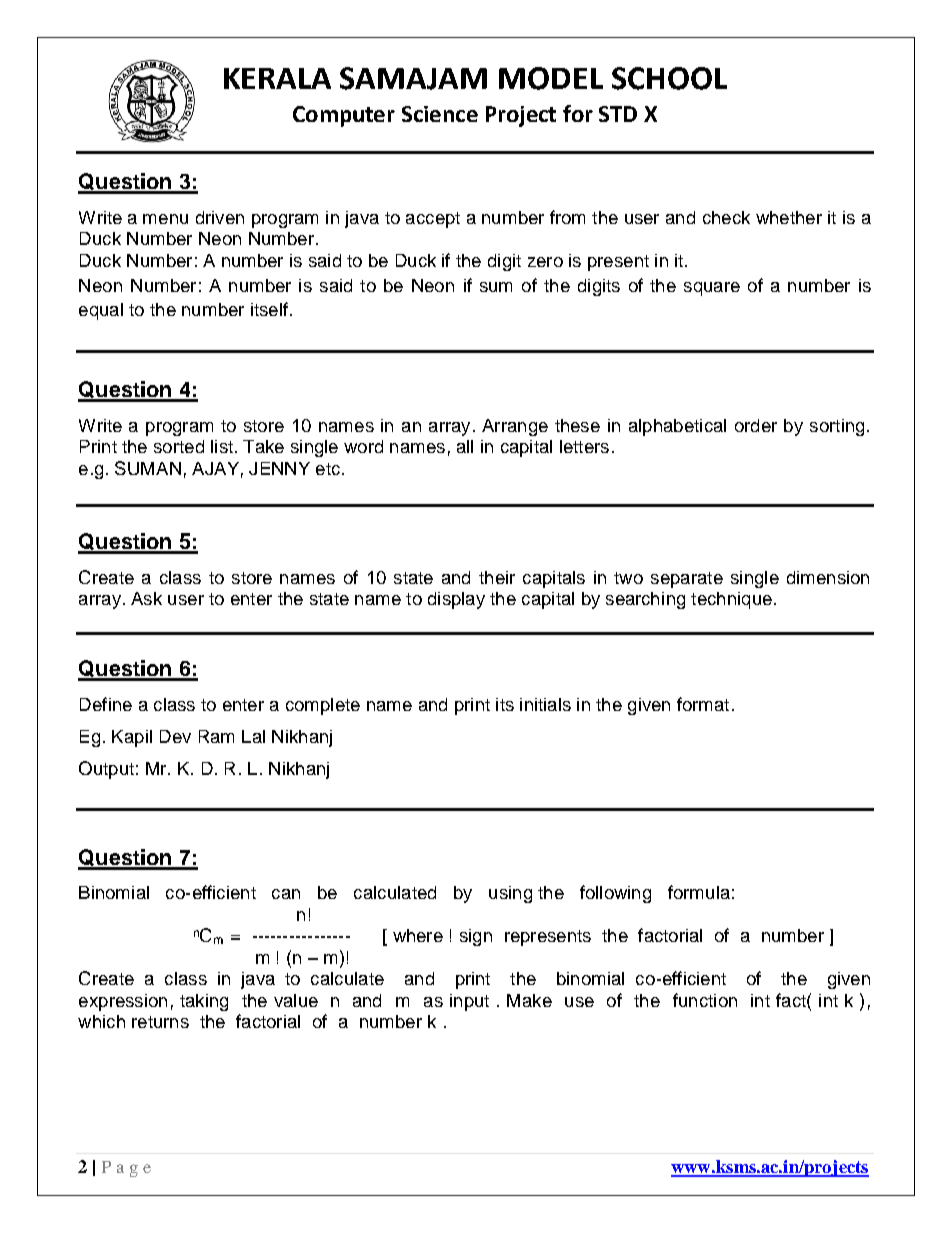  Describe the element at coordinates (269, 309) in the screenshot. I see `itself` at that location.
